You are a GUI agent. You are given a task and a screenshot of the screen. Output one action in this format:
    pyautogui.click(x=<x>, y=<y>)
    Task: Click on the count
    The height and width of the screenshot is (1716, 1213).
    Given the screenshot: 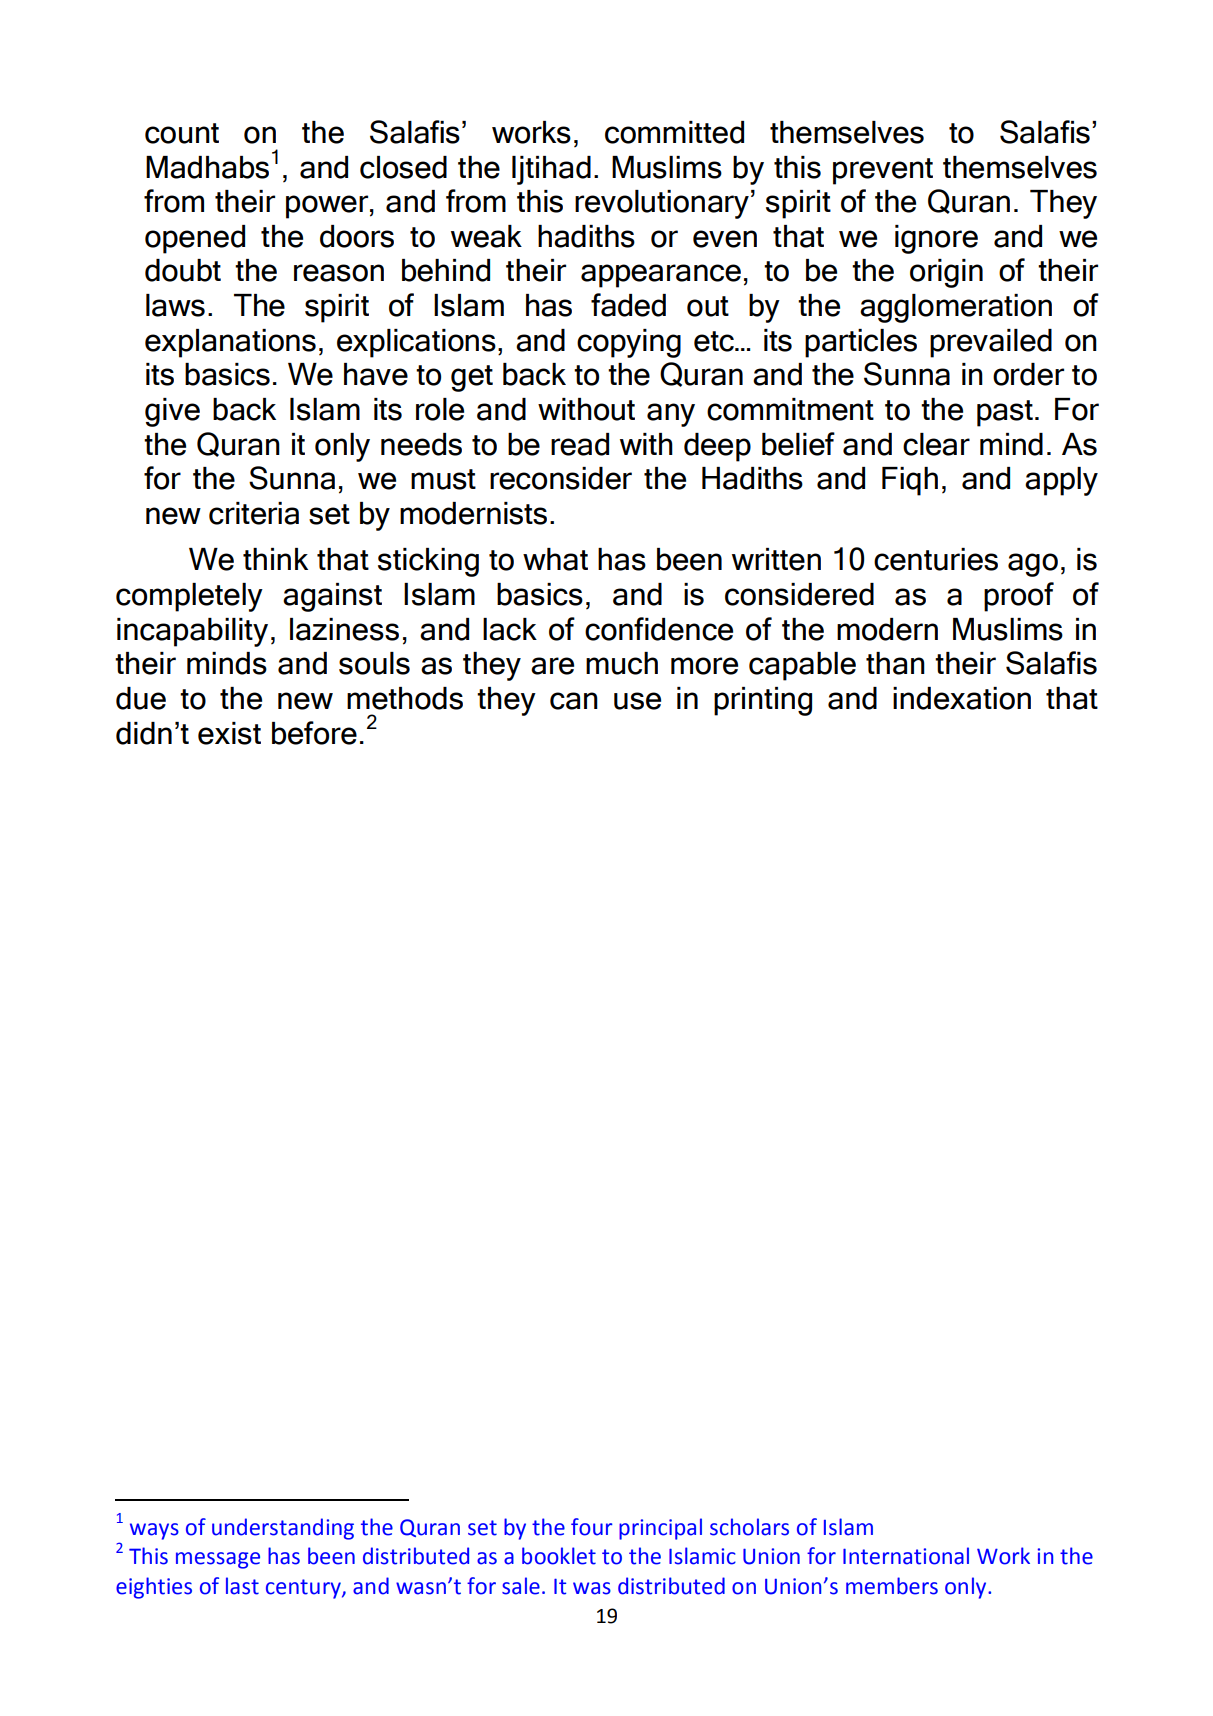 What is the action you would take?
    pyautogui.click(x=182, y=133)
